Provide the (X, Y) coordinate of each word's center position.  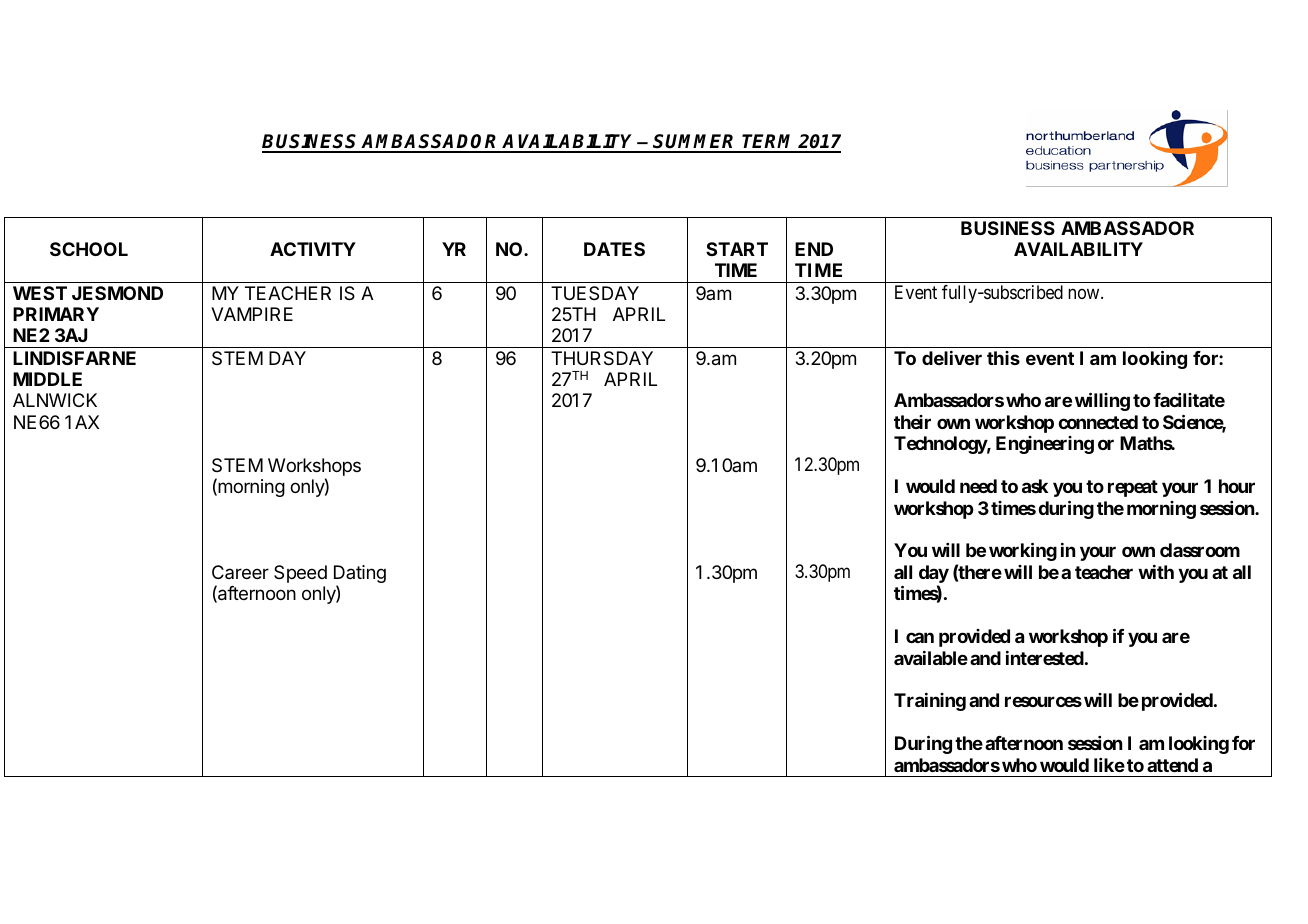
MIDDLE (47, 379)
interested (1045, 658)
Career (240, 572)
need (978, 486)
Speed (300, 574)
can (920, 637)
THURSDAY (602, 358)
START (737, 249)
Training (930, 702)
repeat (1133, 488)
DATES (614, 249)
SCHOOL (89, 249)
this (1003, 358)
